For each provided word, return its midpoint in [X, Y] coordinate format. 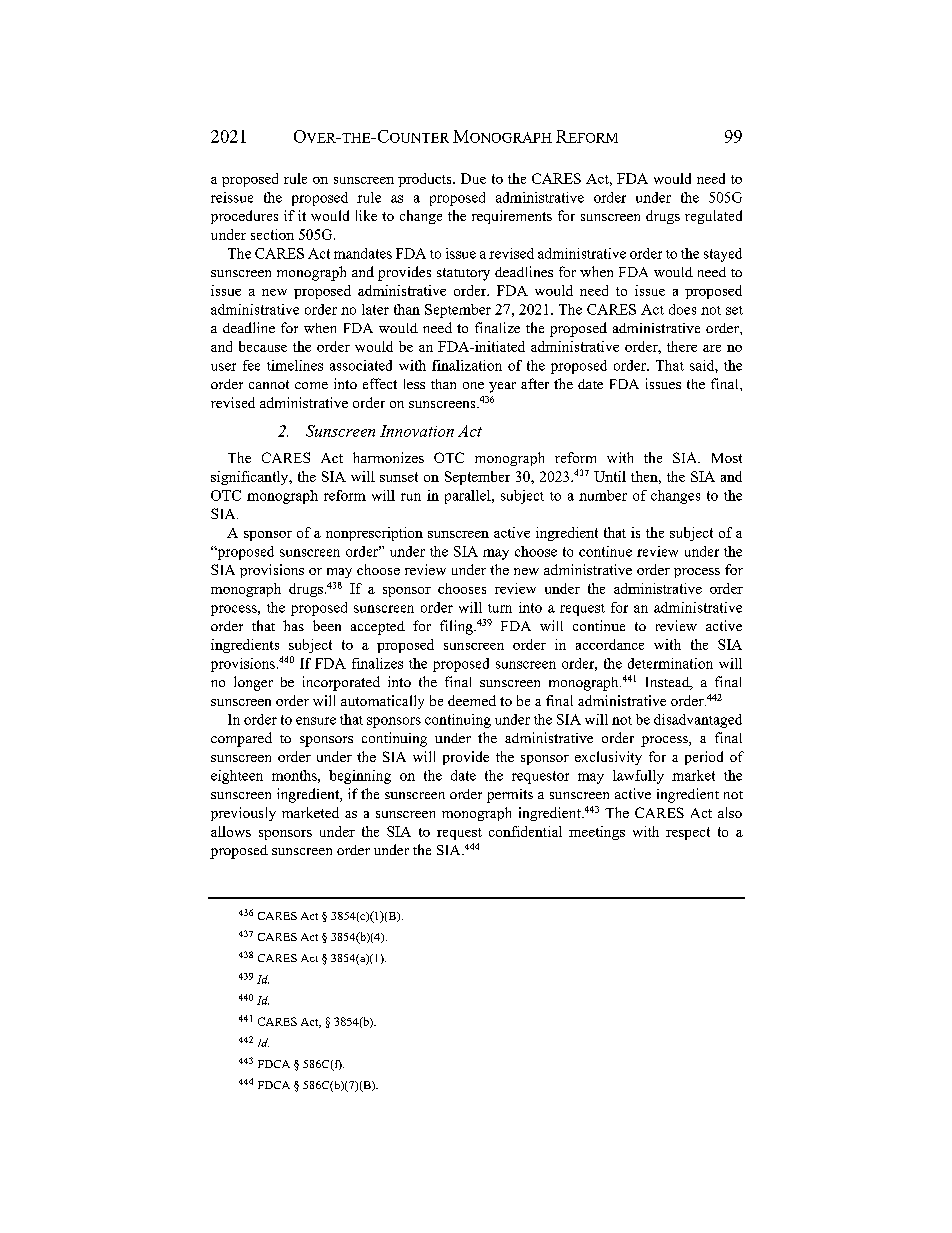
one [473, 385]
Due [473, 178]
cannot [269, 384]
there [682, 346]
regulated [713, 217]
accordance [610, 644]
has [293, 625]
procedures [244, 217]
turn [500, 608]
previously [243, 814]
